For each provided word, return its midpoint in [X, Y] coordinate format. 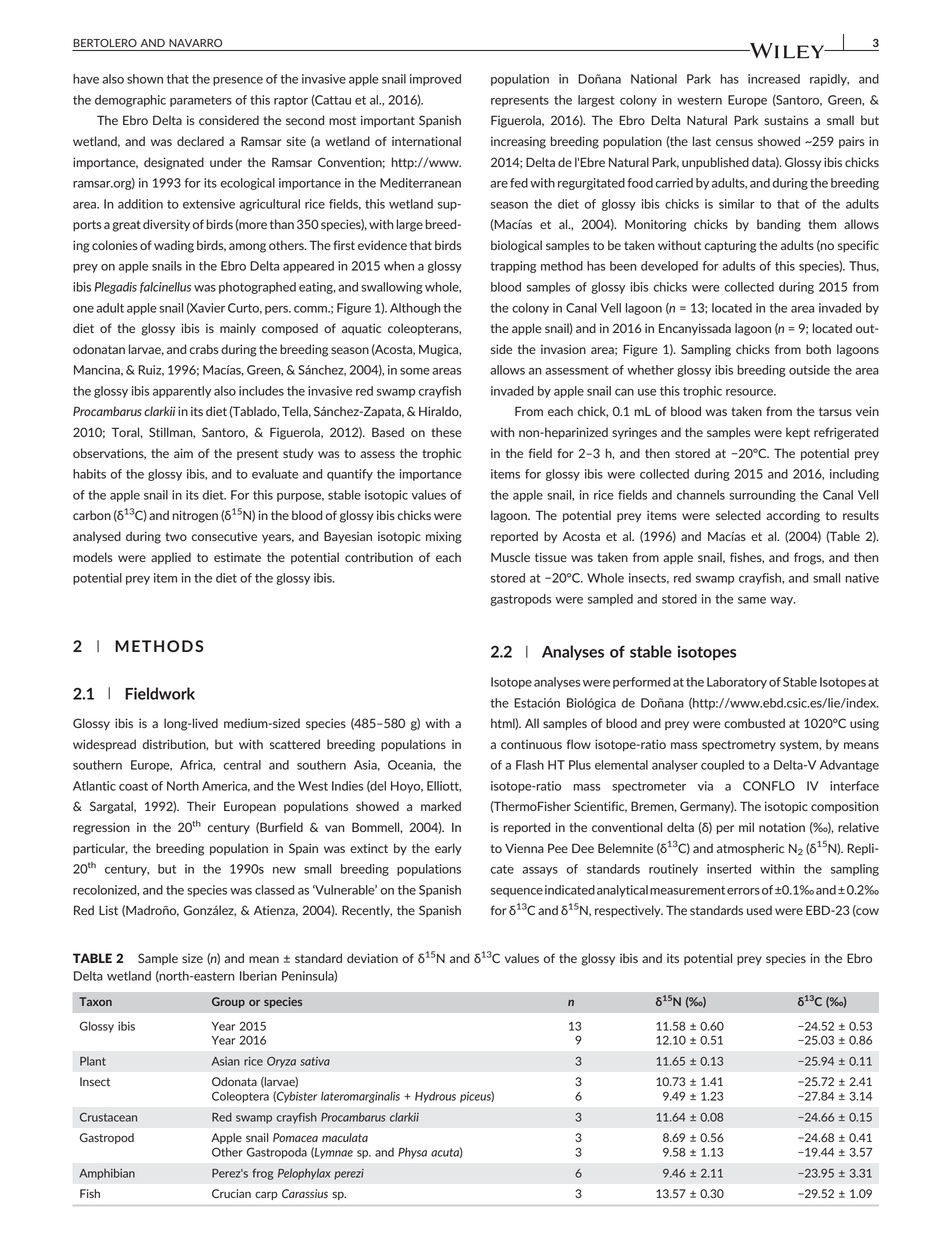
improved [435, 80]
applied [171, 558]
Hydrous [435, 1097]
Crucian [231, 1193]
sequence [517, 892]
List [108, 910]
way [783, 601]
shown [145, 79]
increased [774, 79]
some [415, 371]
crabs [204, 349]
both [818, 349]
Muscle [510, 557]
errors [743, 891]
